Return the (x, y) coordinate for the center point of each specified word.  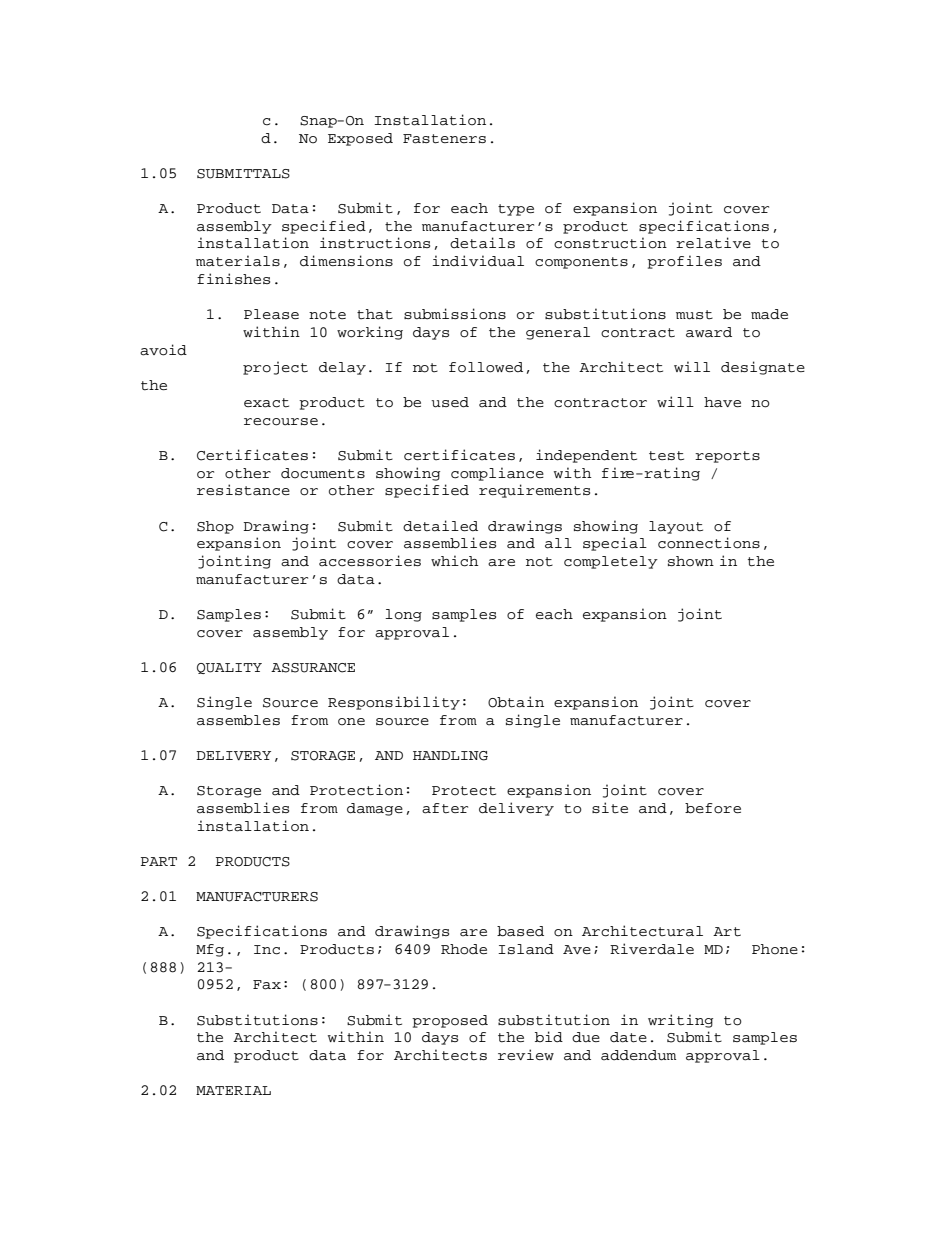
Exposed (360, 139)
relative (713, 243)
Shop (215, 527)
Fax (267, 985)
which (455, 561)
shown (691, 561)
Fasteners (444, 139)
